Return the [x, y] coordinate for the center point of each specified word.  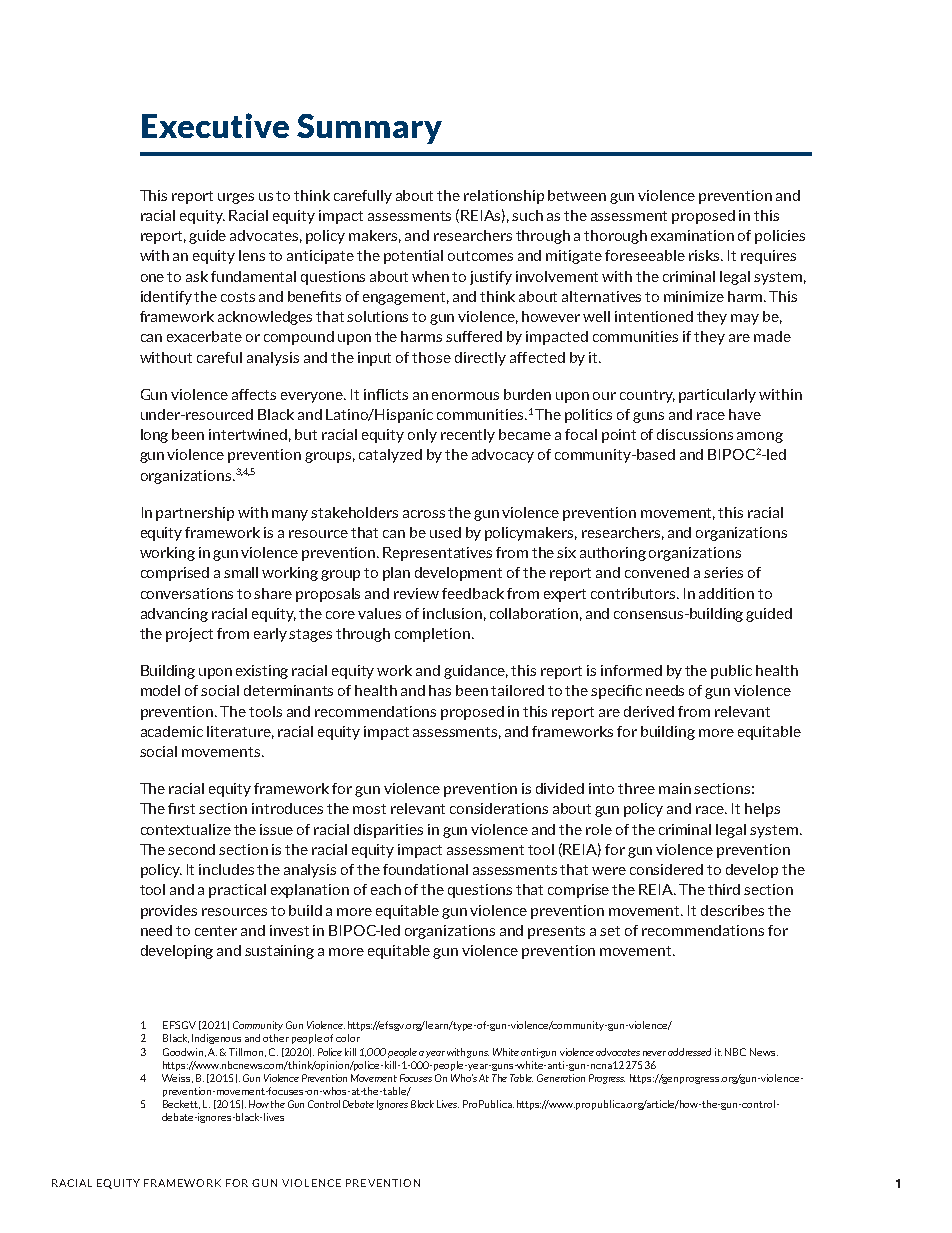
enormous [465, 396]
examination [692, 235]
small [241, 572]
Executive [215, 125]
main [675, 788]
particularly [717, 396]
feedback [473, 593]
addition [726, 593]
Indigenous [216, 1039]
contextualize [186, 829]
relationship [504, 197]
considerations [499, 808]
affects [254, 394]
